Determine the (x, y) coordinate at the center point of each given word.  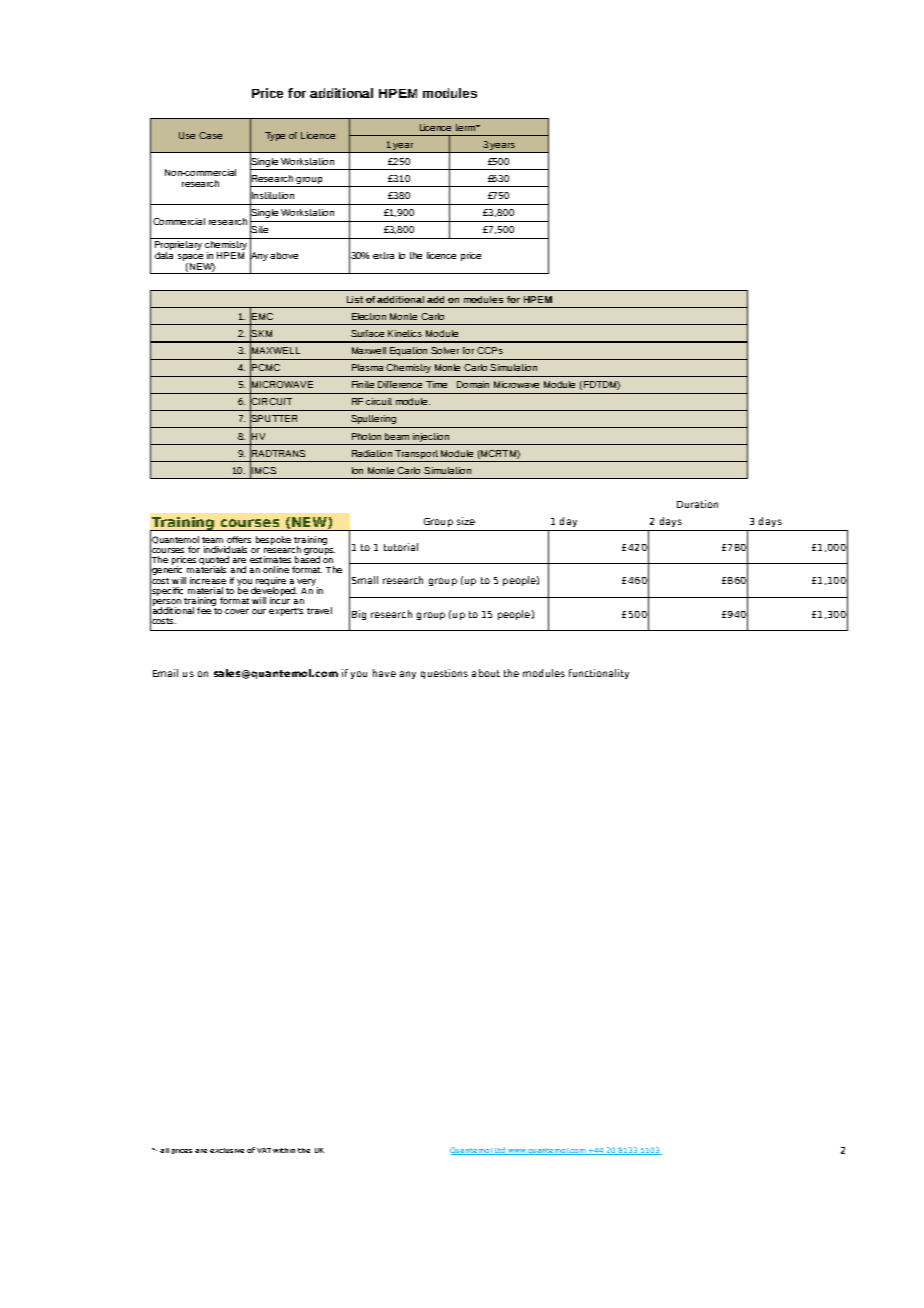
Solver (445, 350)
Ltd (499, 1151)
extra (383, 255)
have (384, 673)
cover (237, 611)
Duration (697, 504)
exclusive (227, 1150)
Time (436, 384)
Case (210, 135)
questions (444, 674)
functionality (599, 674)
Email (165, 673)
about (486, 673)
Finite (363, 384)
